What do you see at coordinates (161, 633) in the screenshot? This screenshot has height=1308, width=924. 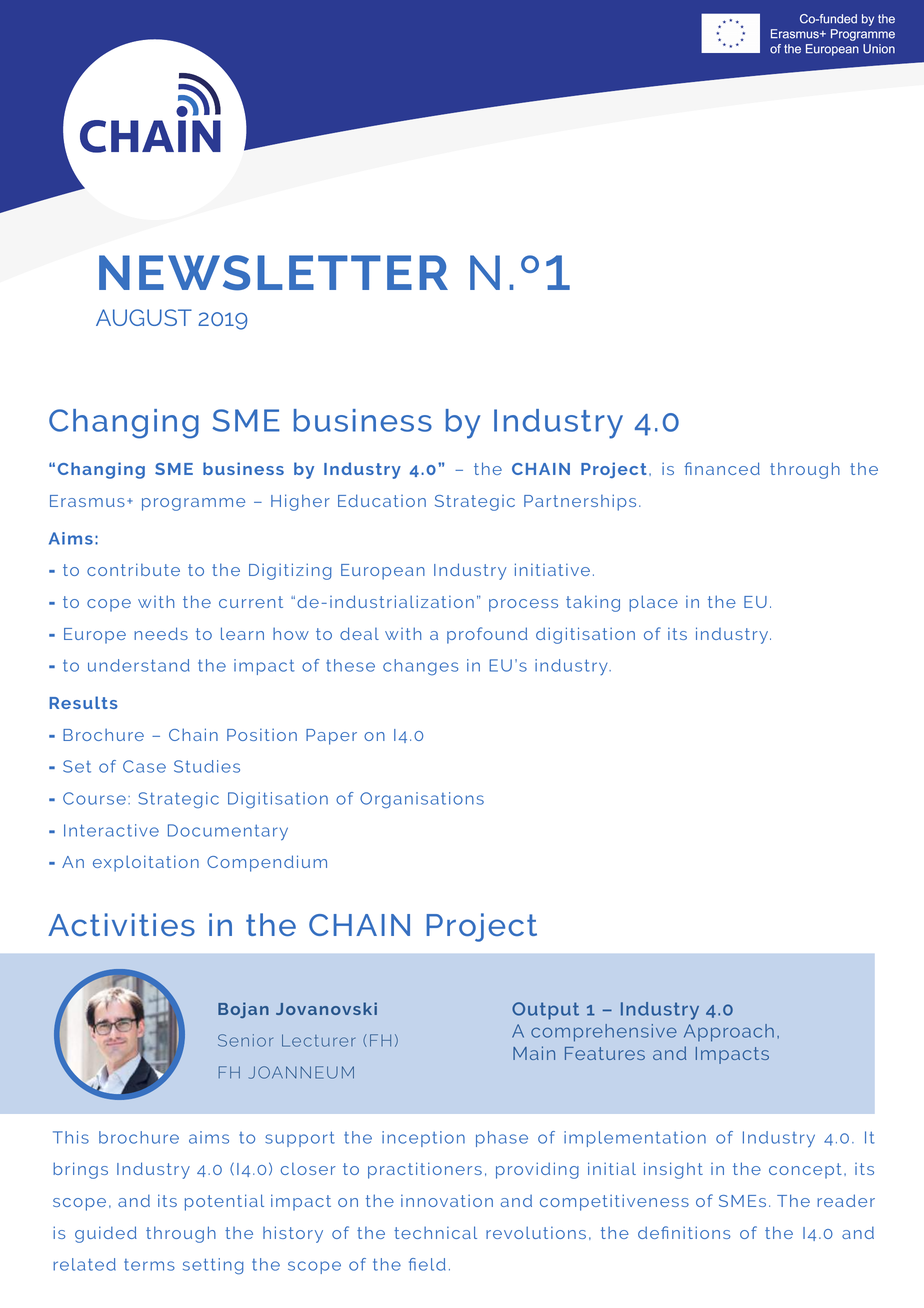 I see `needs` at bounding box center [161, 633].
